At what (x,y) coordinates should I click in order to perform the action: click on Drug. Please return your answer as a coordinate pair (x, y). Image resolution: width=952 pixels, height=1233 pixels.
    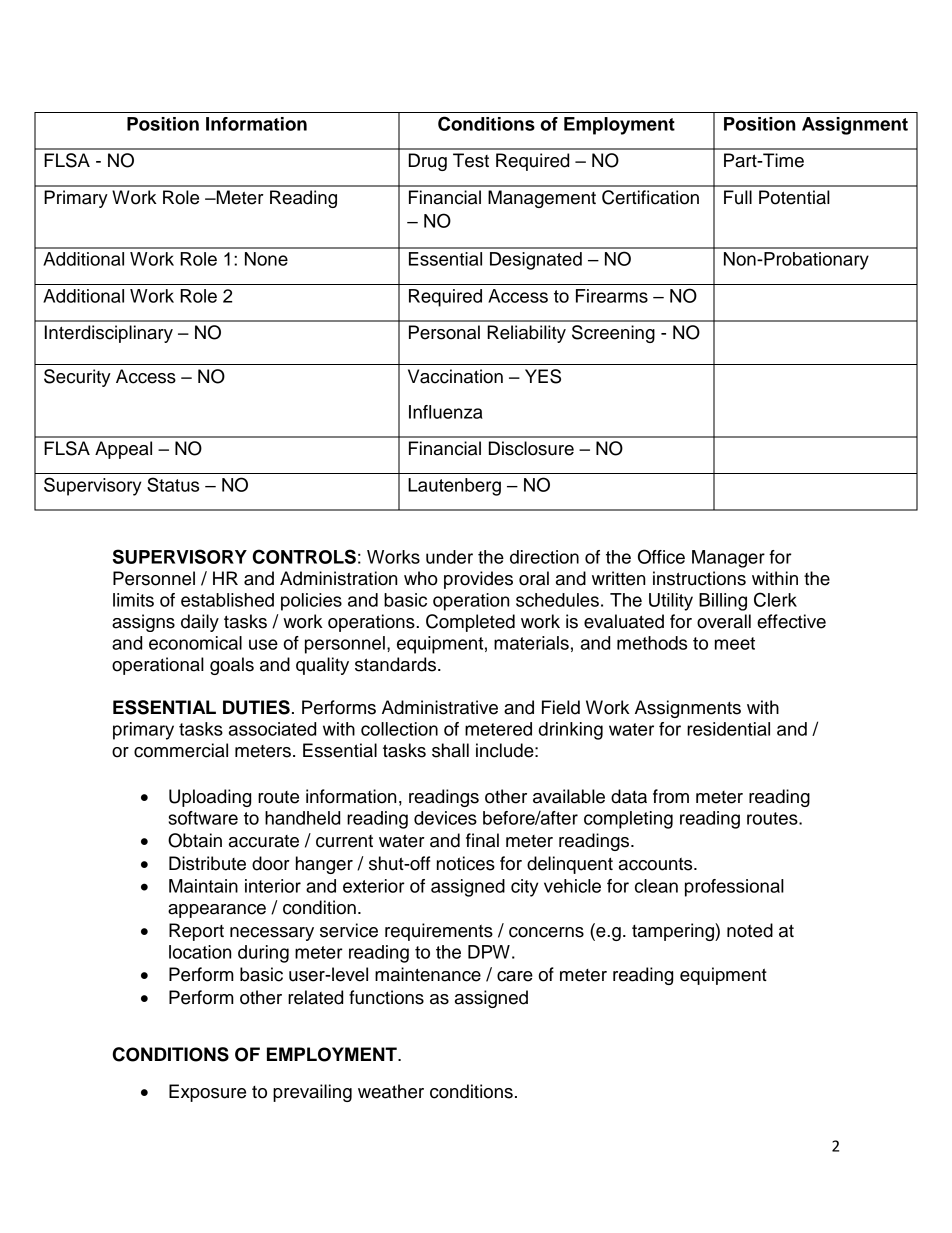
    Looking at the image, I should click on (428, 162).
